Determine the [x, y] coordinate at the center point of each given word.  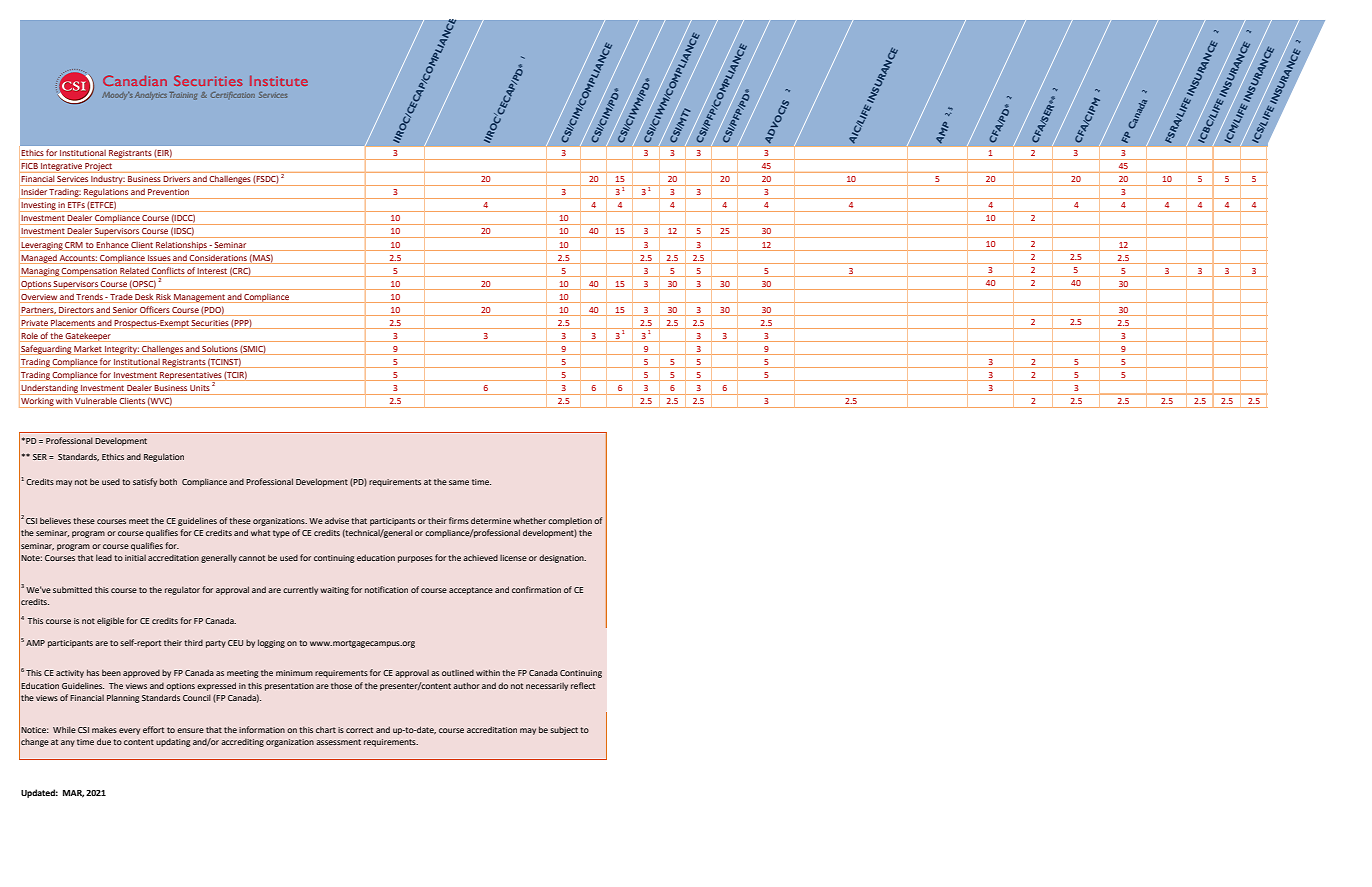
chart [326, 729]
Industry [108, 180]
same [459, 482]
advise [337, 520]
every [129, 731]
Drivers [177, 179]
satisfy [145, 482]
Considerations [218, 258]
